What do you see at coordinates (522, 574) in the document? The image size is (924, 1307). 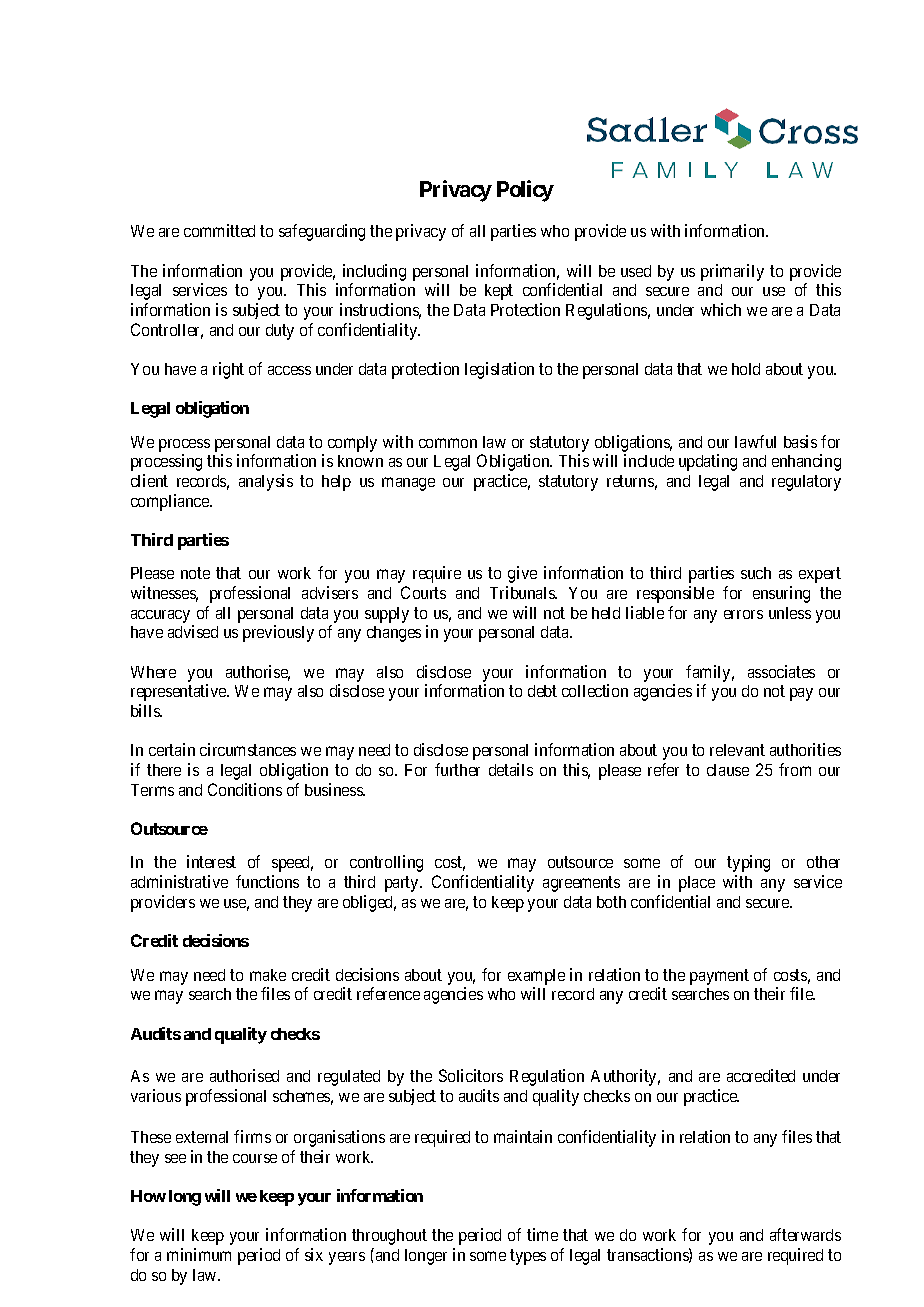 I see `give` at bounding box center [522, 574].
